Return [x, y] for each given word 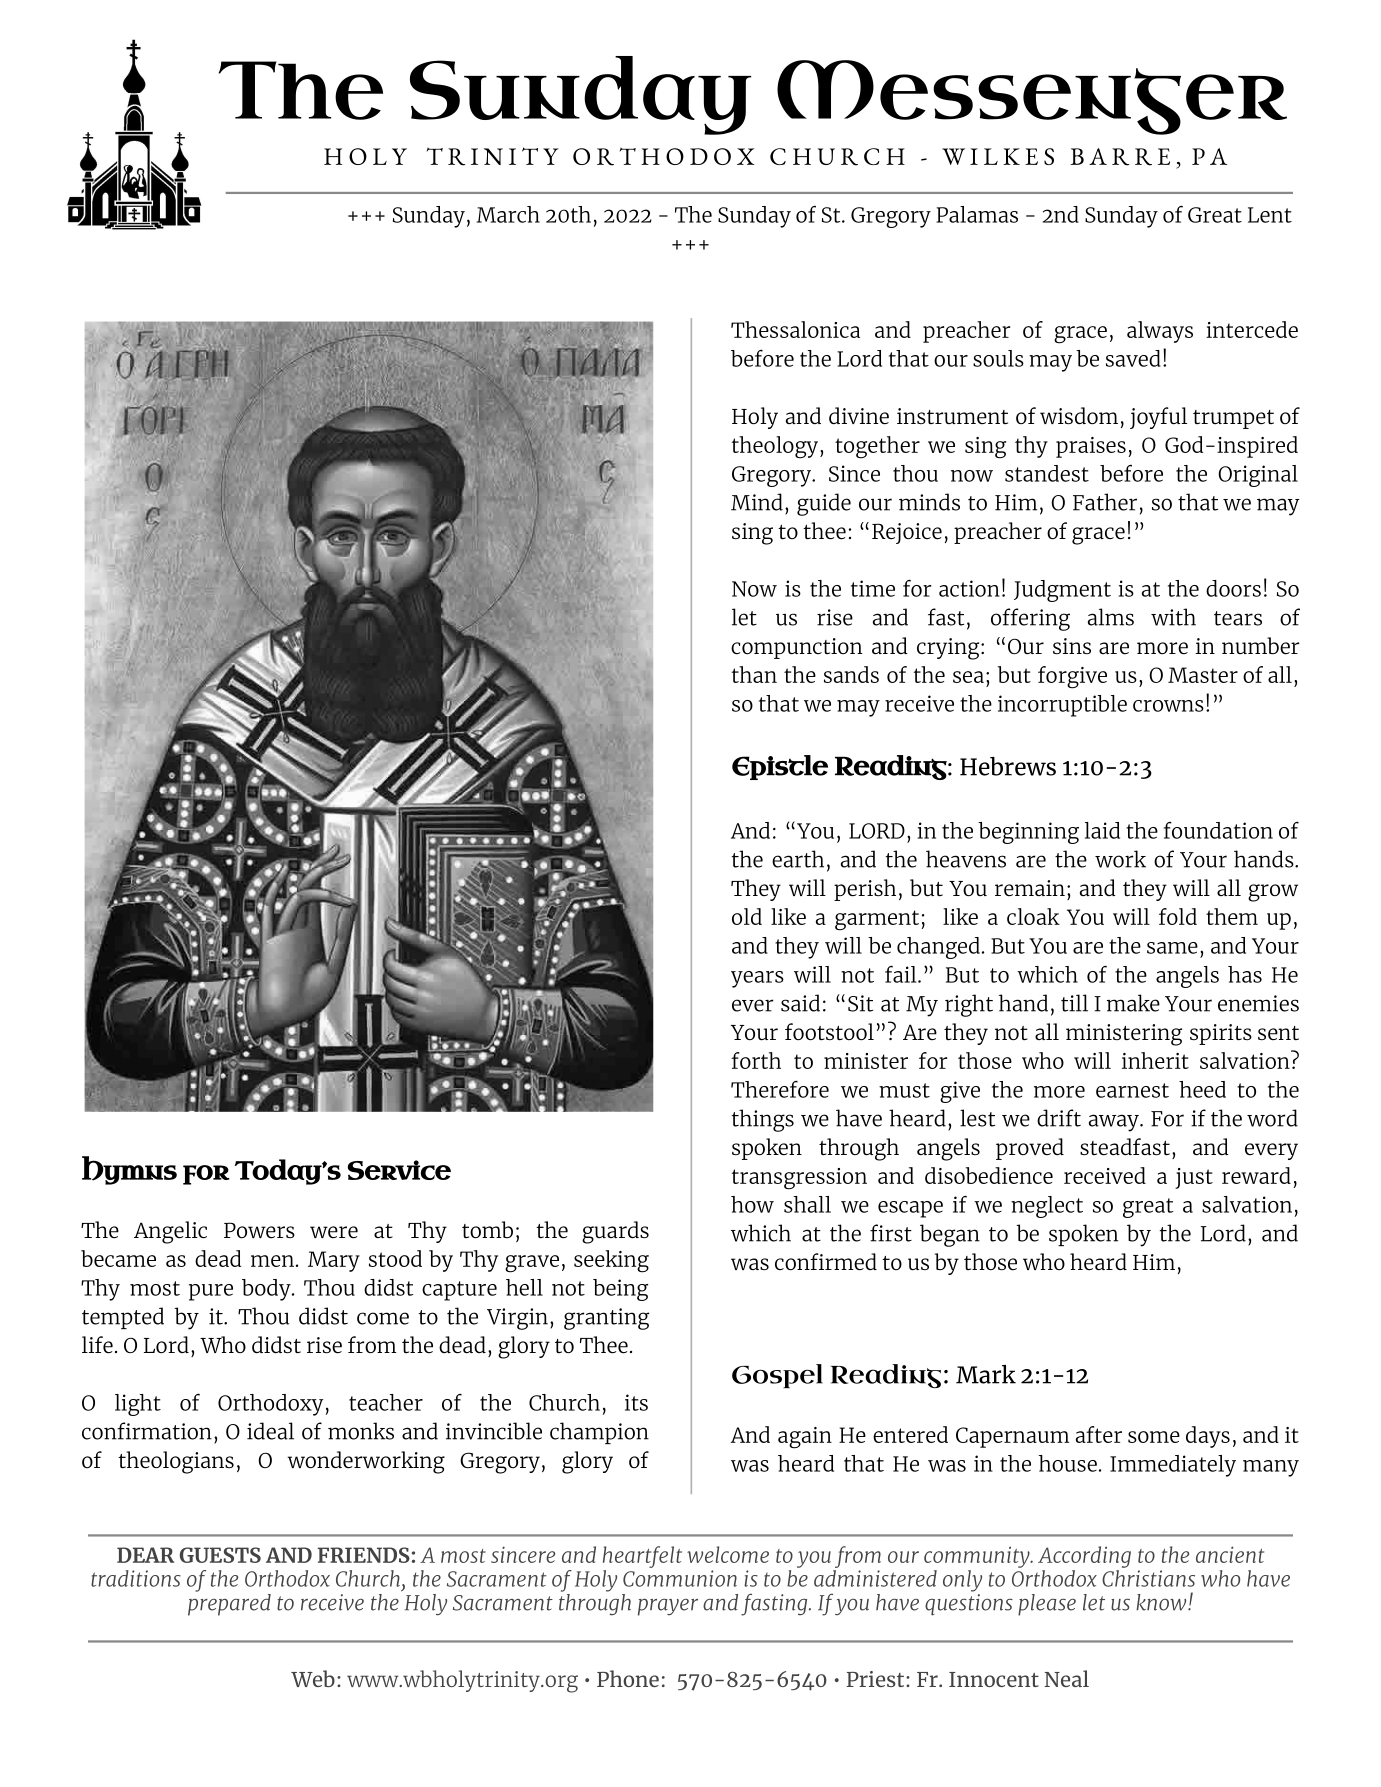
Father [1105, 502]
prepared [229, 1603]
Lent [1270, 215]
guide [824, 504]
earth [798, 859]
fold [1178, 916]
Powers [259, 1230]
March [508, 214]
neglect [1047, 1207]
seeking [611, 1261]
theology [775, 447]
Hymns [129, 1170]
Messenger [1032, 97]
